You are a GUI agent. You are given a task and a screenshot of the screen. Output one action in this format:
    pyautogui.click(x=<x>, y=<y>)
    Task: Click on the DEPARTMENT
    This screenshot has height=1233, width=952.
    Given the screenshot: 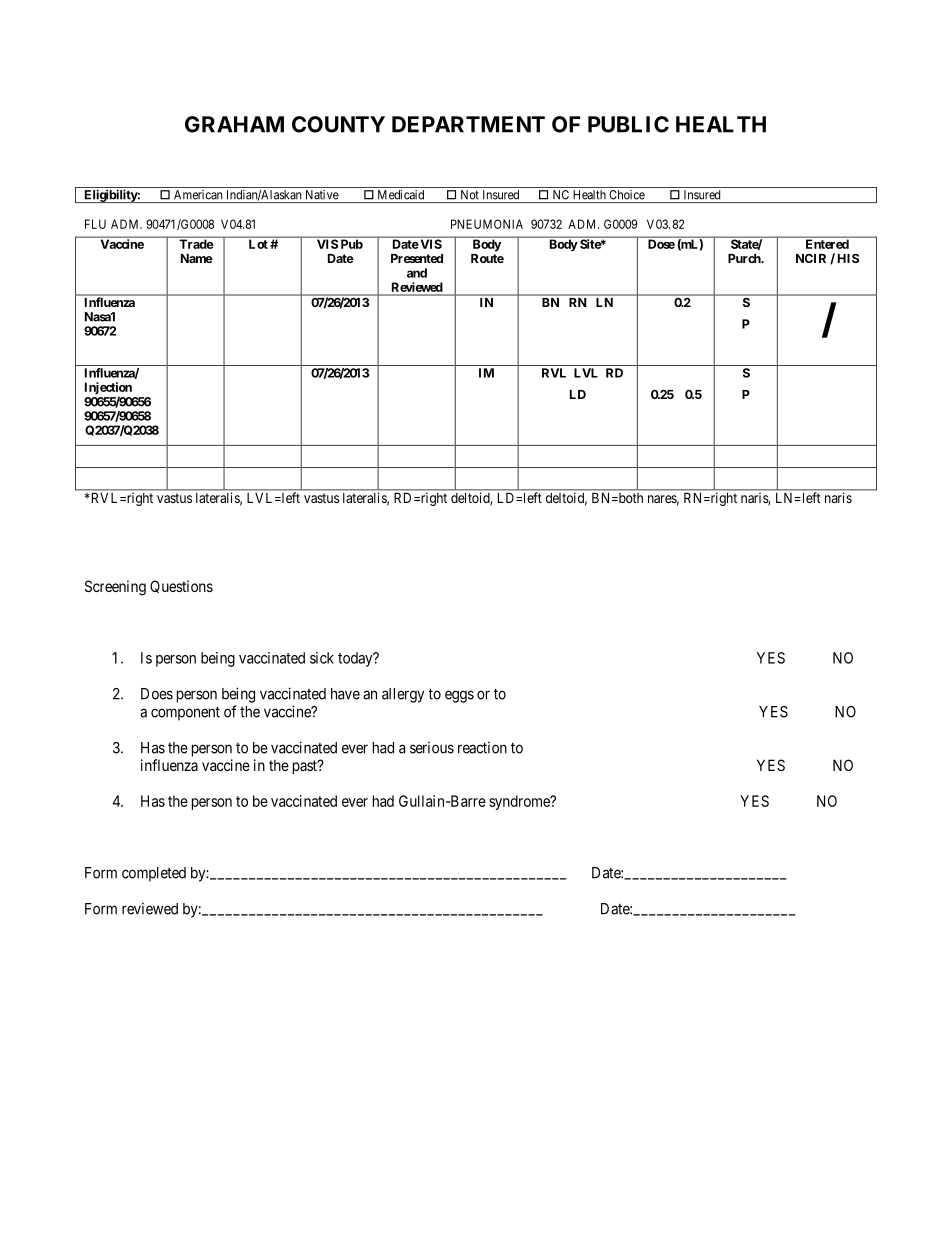 What is the action you would take?
    pyautogui.click(x=468, y=124)
